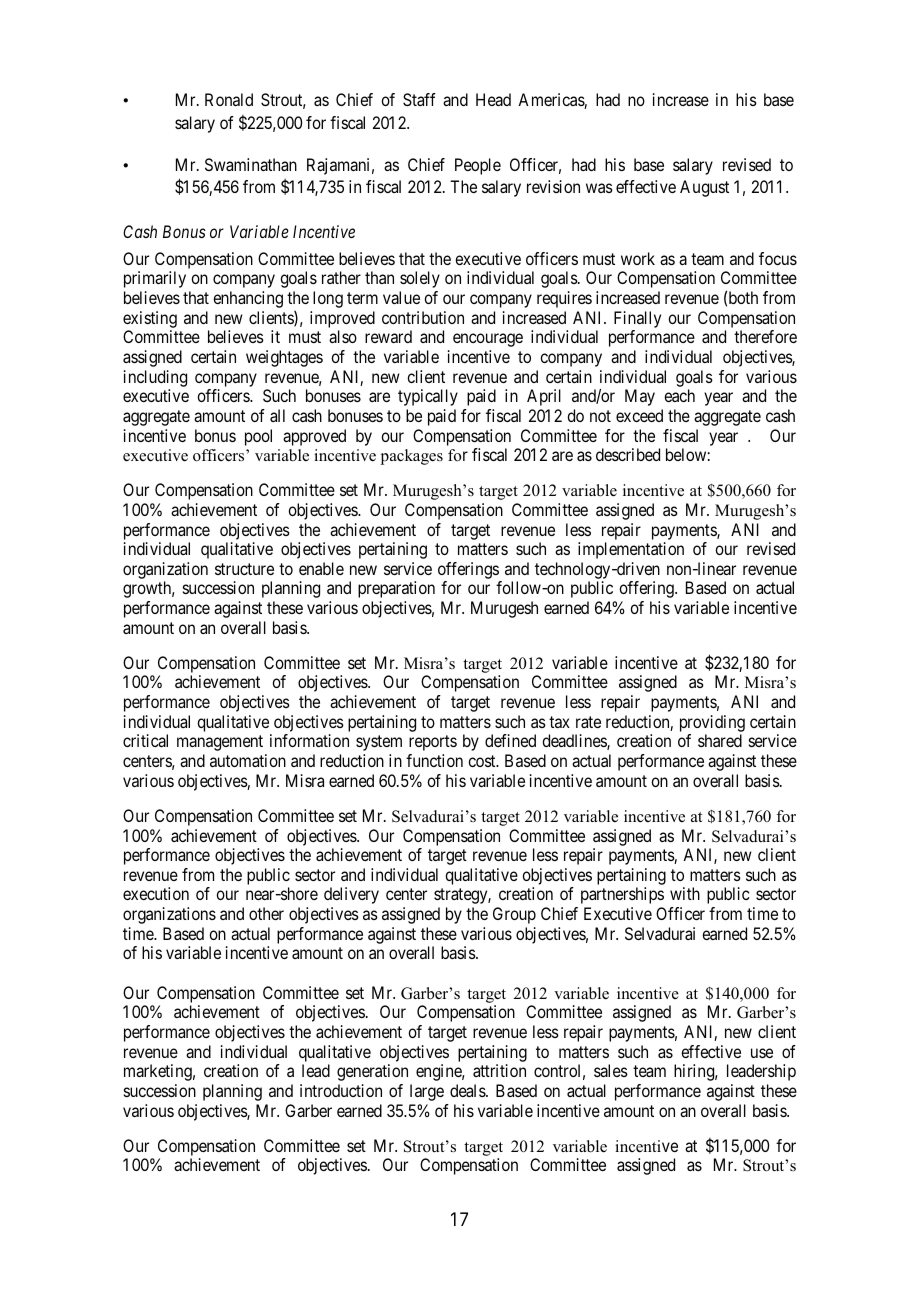 This image has height=1308, width=924. What do you see at coordinates (493, 99) in the image?
I see `Head` at bounding box center [493, 99].
